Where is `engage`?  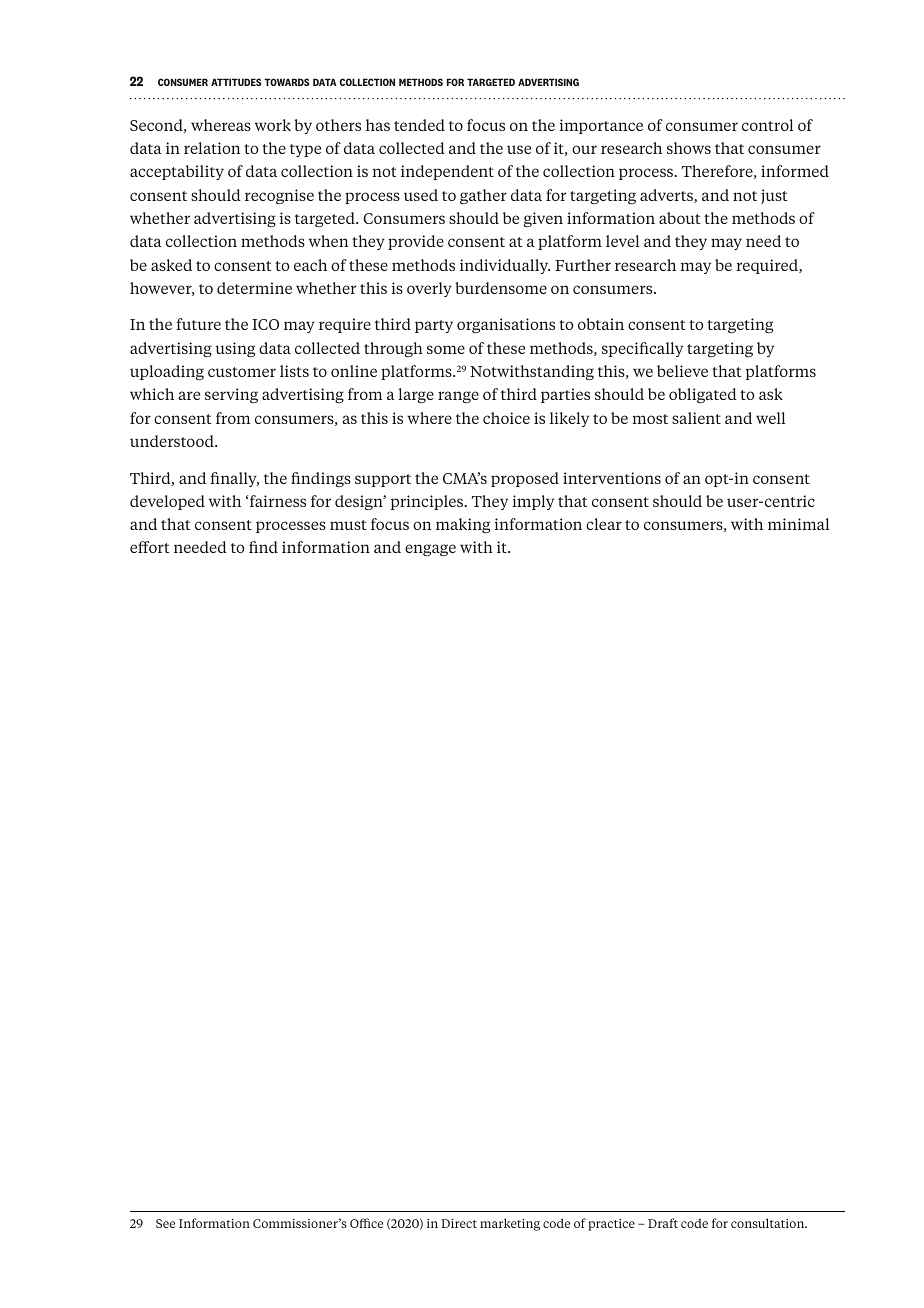 engage is located at coordinates (430, 550).
